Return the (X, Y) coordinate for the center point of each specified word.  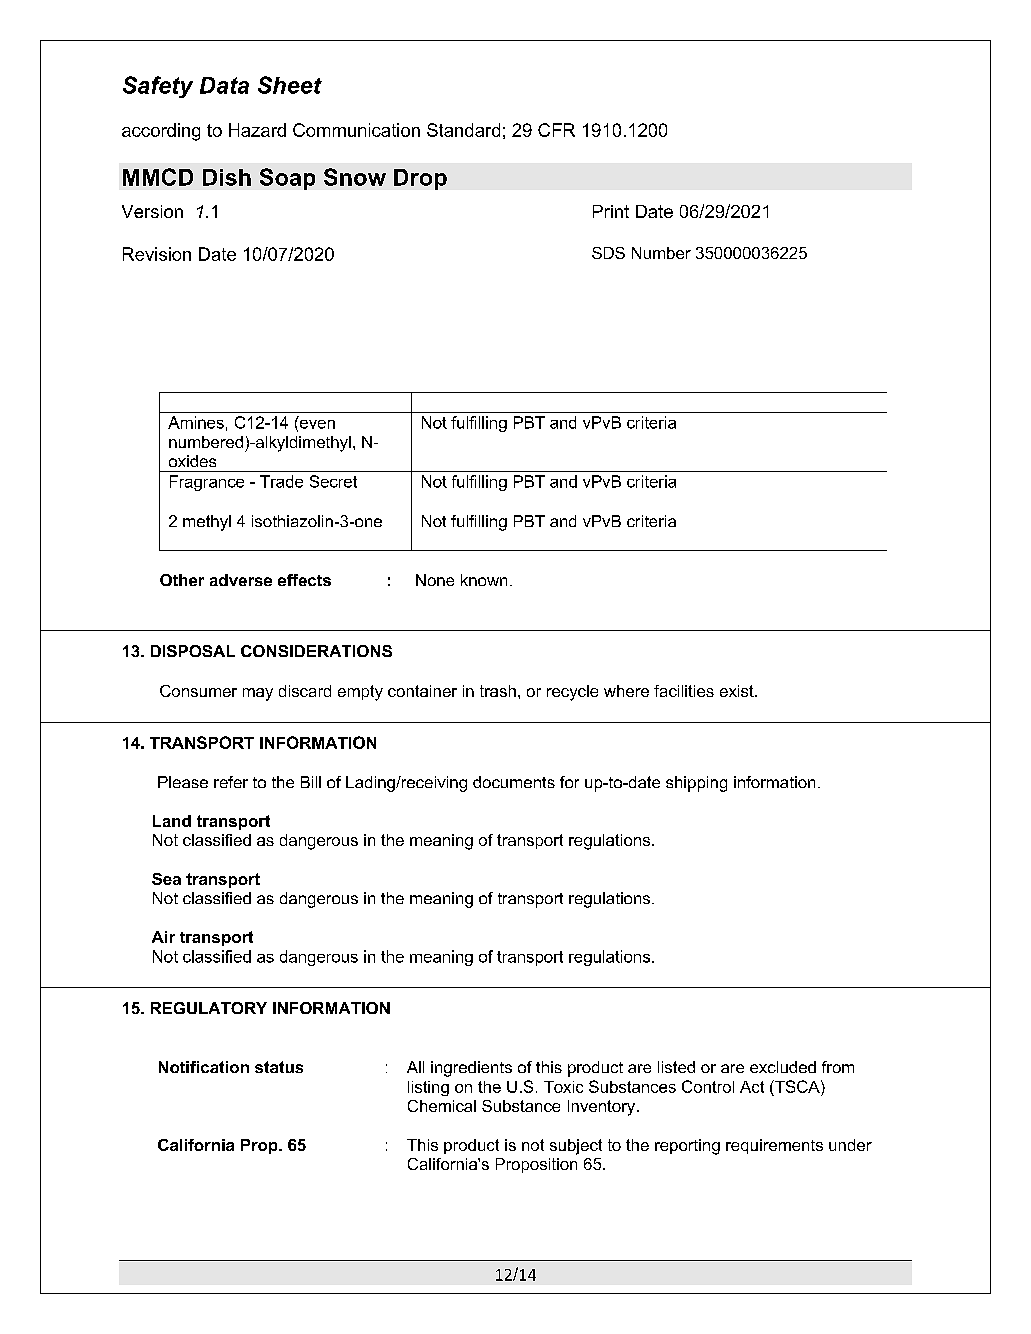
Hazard (257, 130)
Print (611, 211)
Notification (204, 1067)
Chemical (442, 1106)
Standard (463, 130)
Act (752, 1087)
